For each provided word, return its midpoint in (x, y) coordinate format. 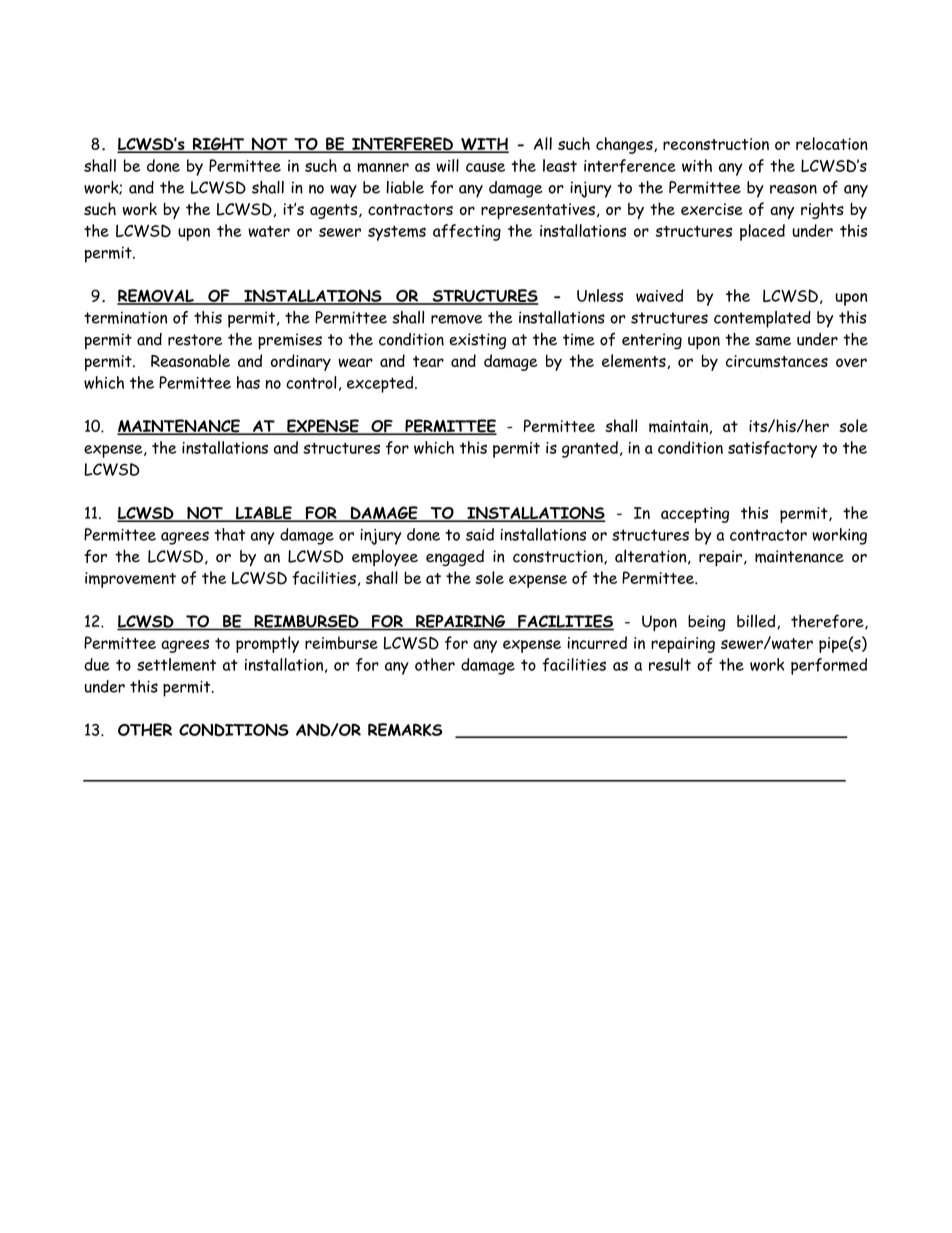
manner (383, 167)
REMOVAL (156, 297)
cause (485, 167)
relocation (832, 143)
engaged (455, 558)
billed (757, 621)
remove (456, 319)
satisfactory (772, 449)
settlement (176, 664)
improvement (130, 580)
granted (590, 449)
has (248, 382)
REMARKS (405, 730)
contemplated (762, 319)
